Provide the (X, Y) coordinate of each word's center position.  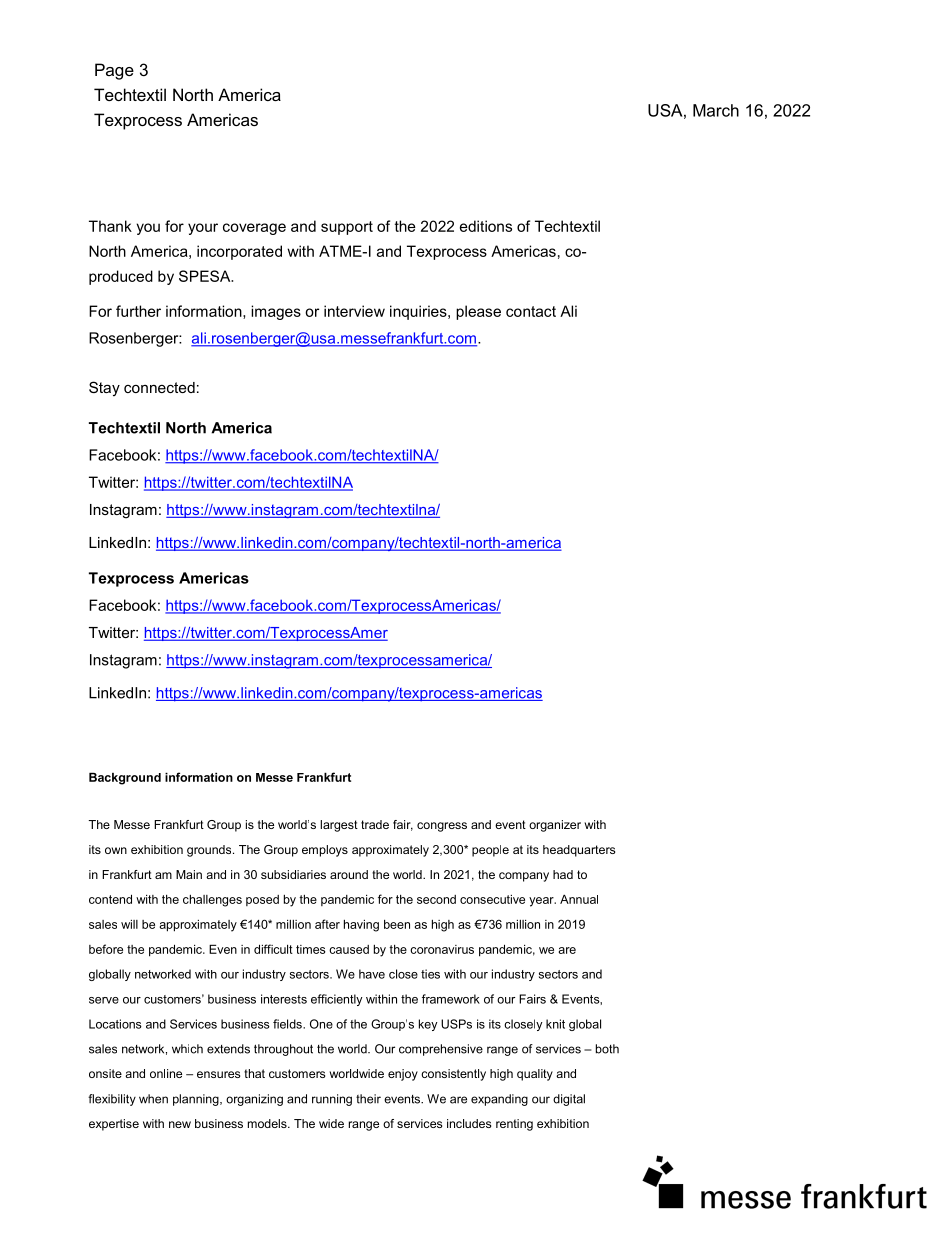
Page (114, 71)
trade (375, 824)
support (347, 228)
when (153, 1099)
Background (125, 778)
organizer (555, 826)
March (716, 110)
